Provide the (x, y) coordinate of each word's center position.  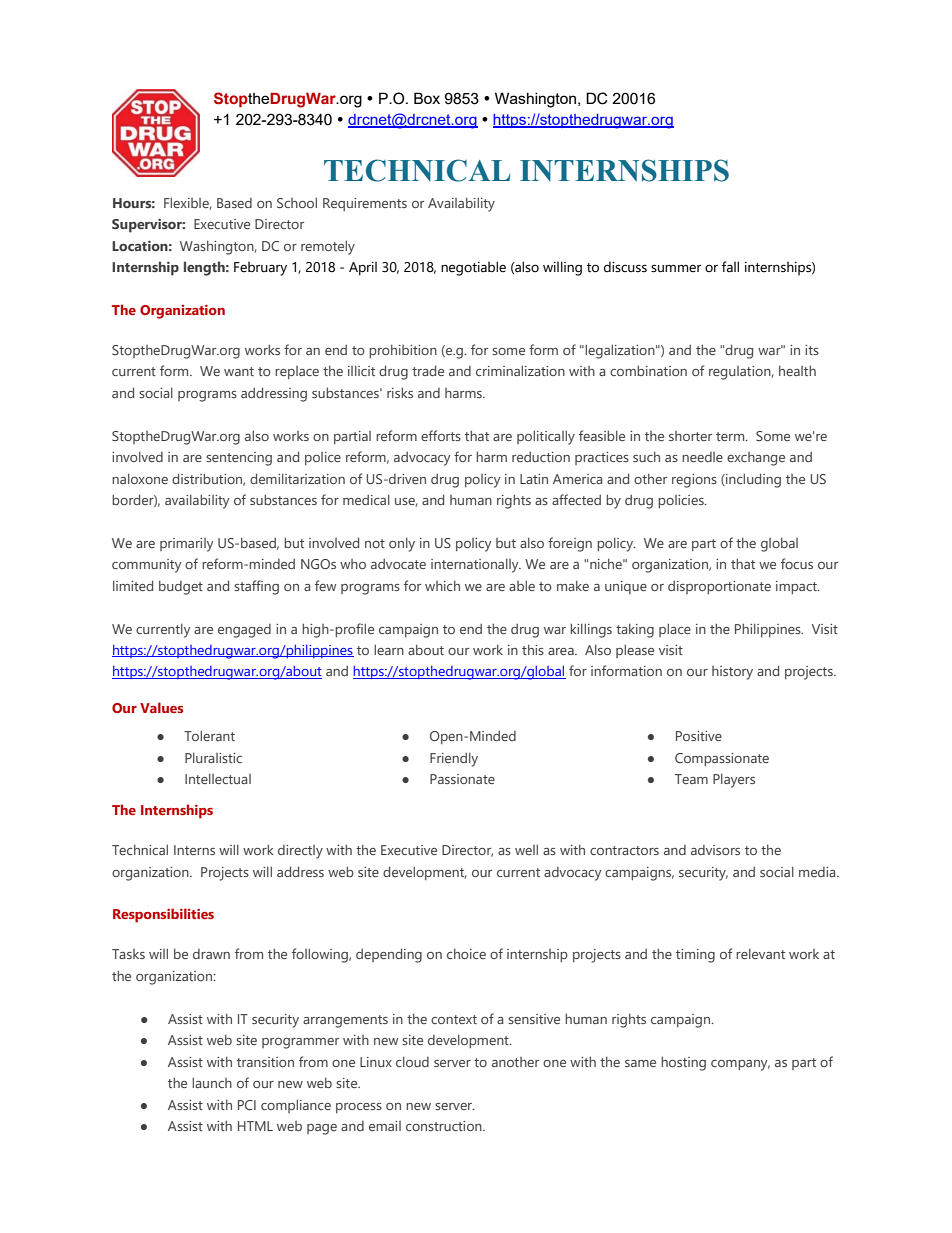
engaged (244, 631)
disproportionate (719, 587)
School (297, 202)
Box (427, 98)
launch (212, 1082)
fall (730, 266)
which (442, 586)
